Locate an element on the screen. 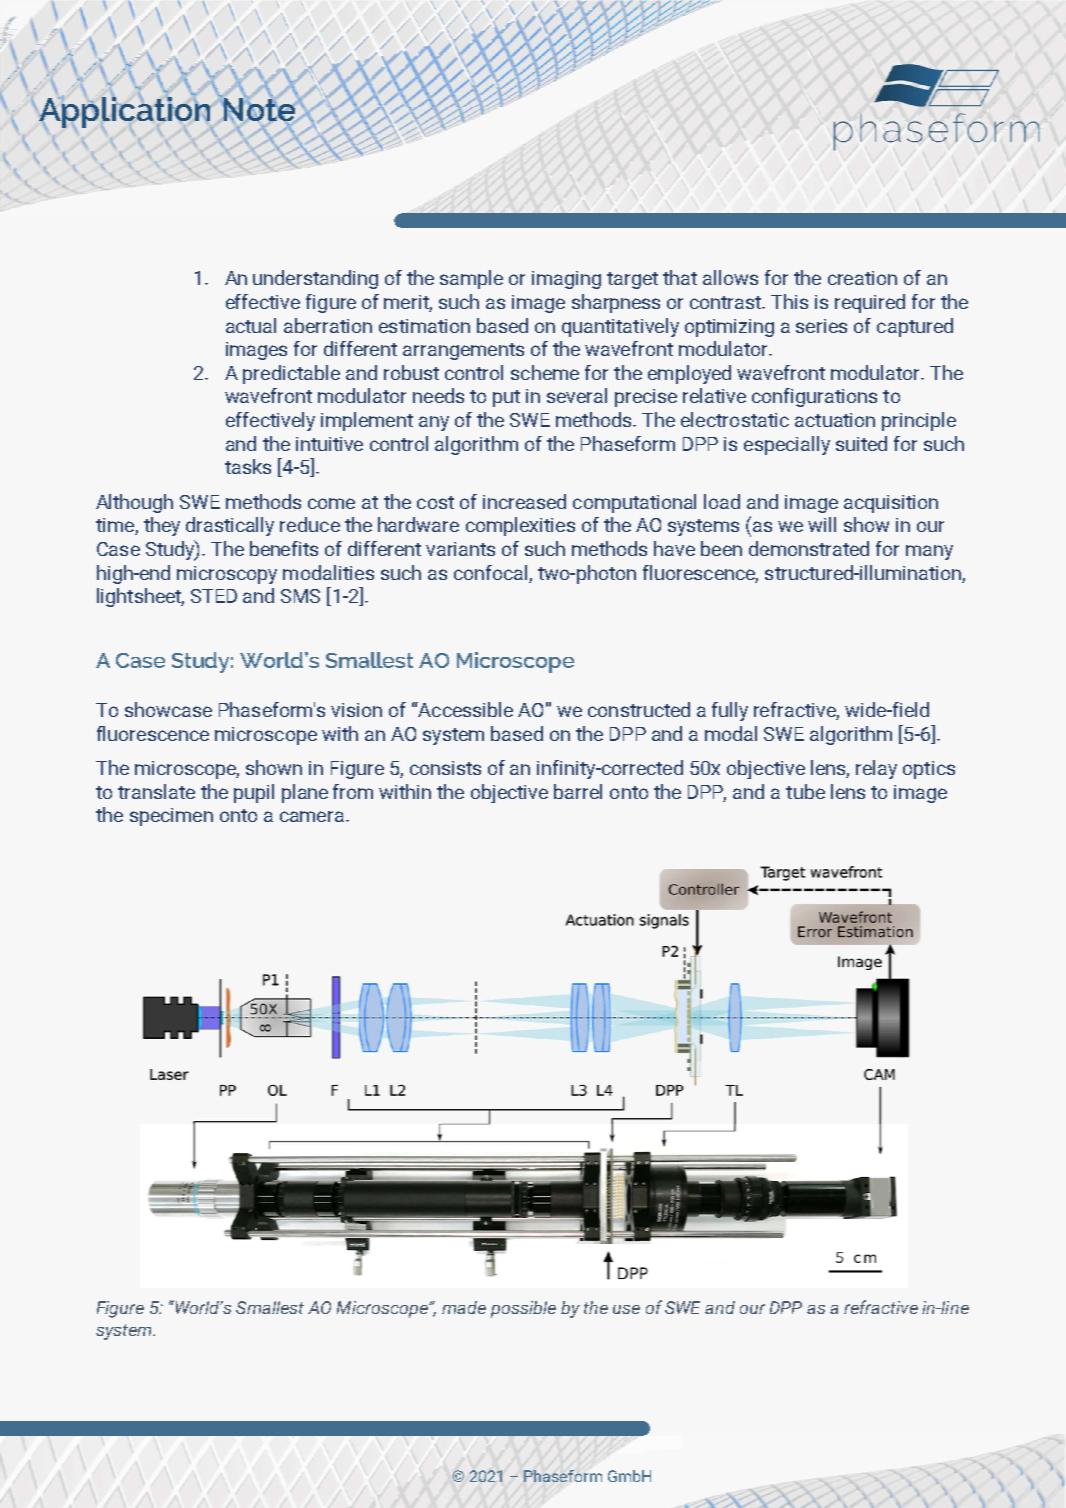 The height and width of the screenshot is (1508, 1066). creation is located at coordinates (862, 278).
